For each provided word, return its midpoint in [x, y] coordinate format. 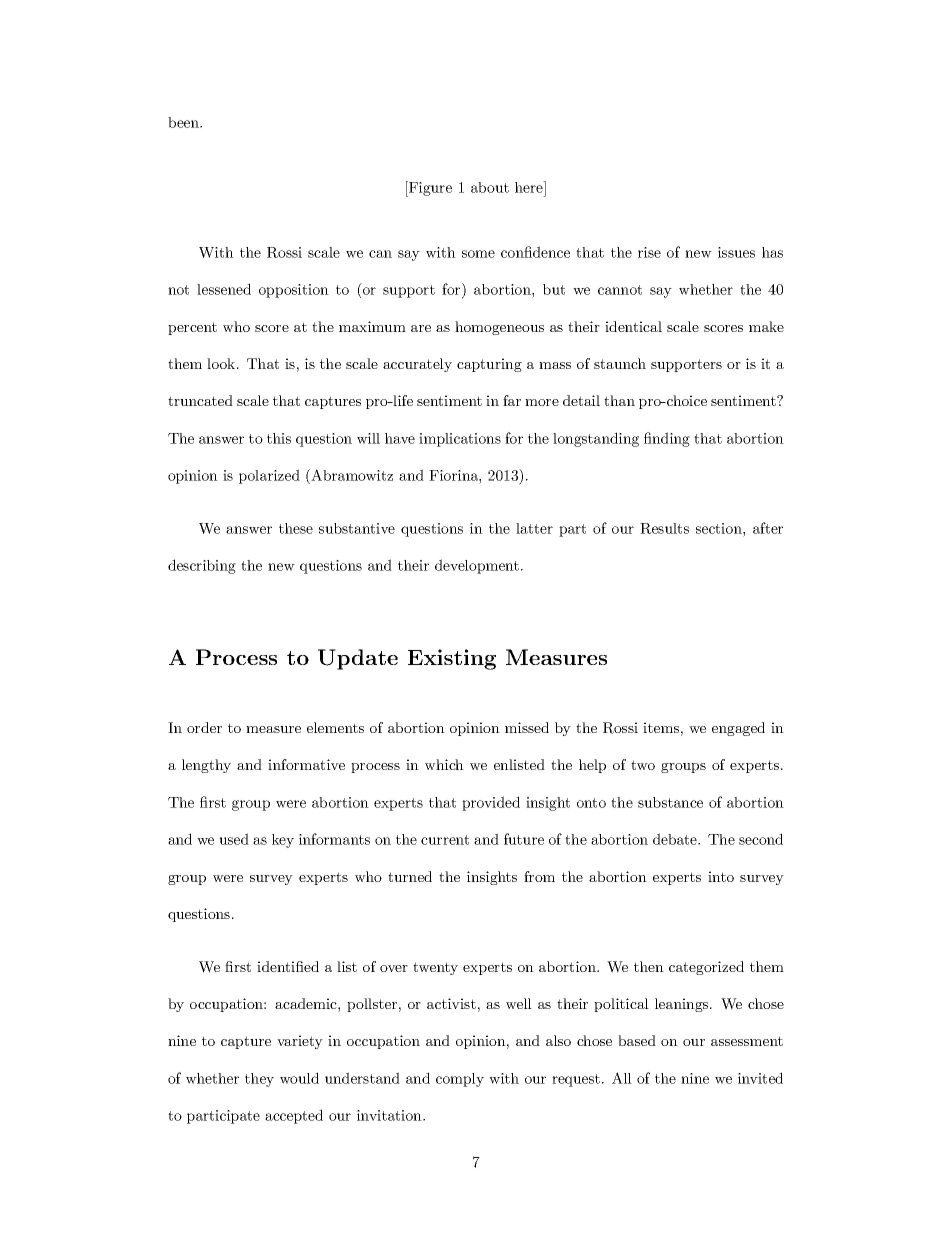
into [721, 876]
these [296, 528]
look [222, 363]
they [259, 1080]
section [720, 528]
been [185, 122]
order [204, 727]
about [490, 187]
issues [736, 252]
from [539, 876]
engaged [738, 729]
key [283, 841]
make [766, 326]
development [477, 566]
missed [527, 727]
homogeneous [499, 328]
